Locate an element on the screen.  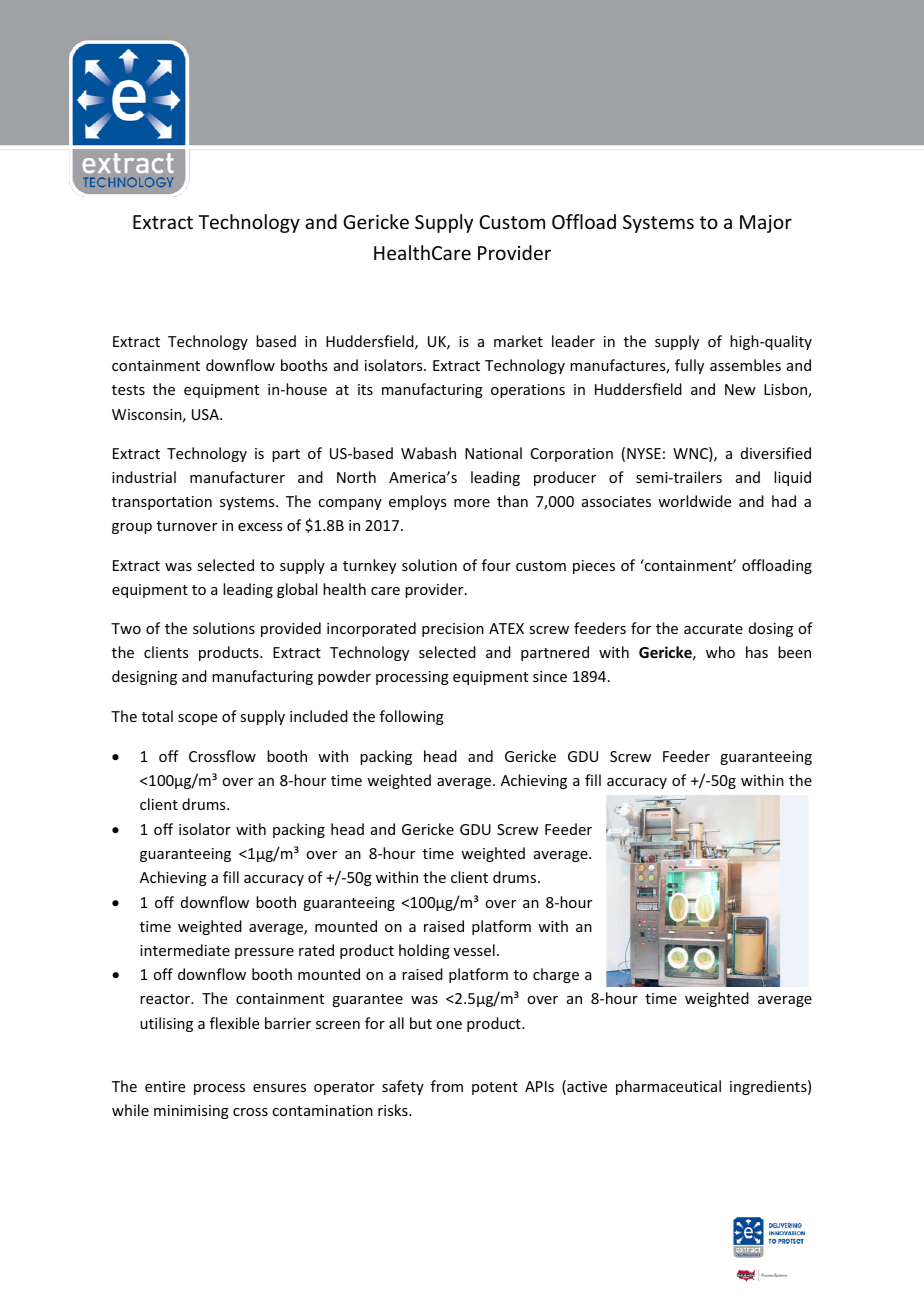
Major is located at coordinates (766, 224).
